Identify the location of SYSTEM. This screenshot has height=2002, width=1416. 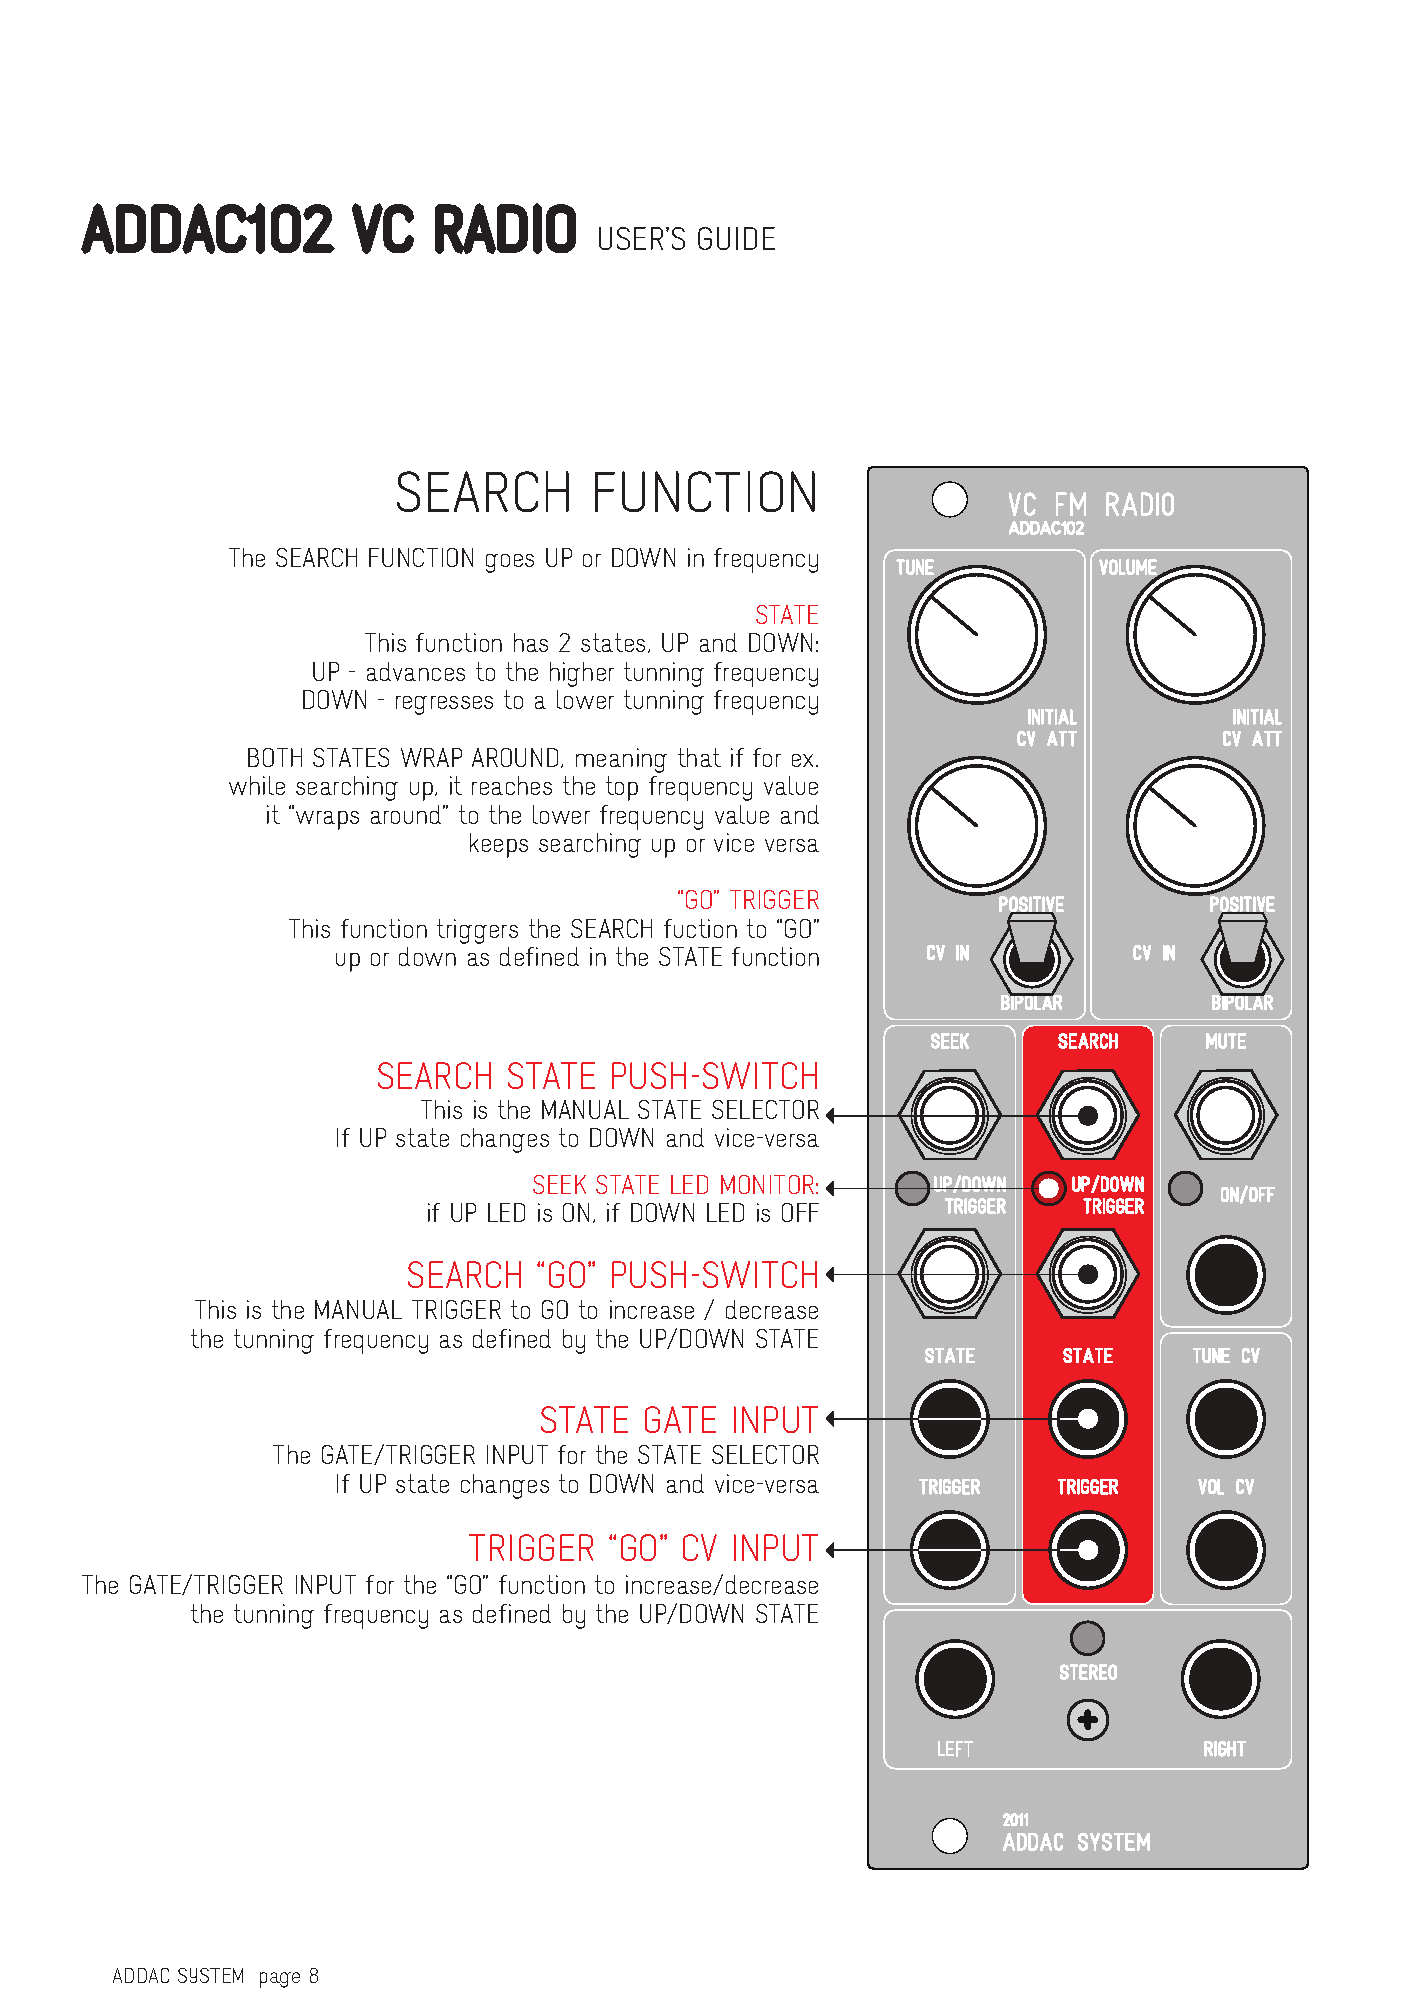
(210, 1975).
